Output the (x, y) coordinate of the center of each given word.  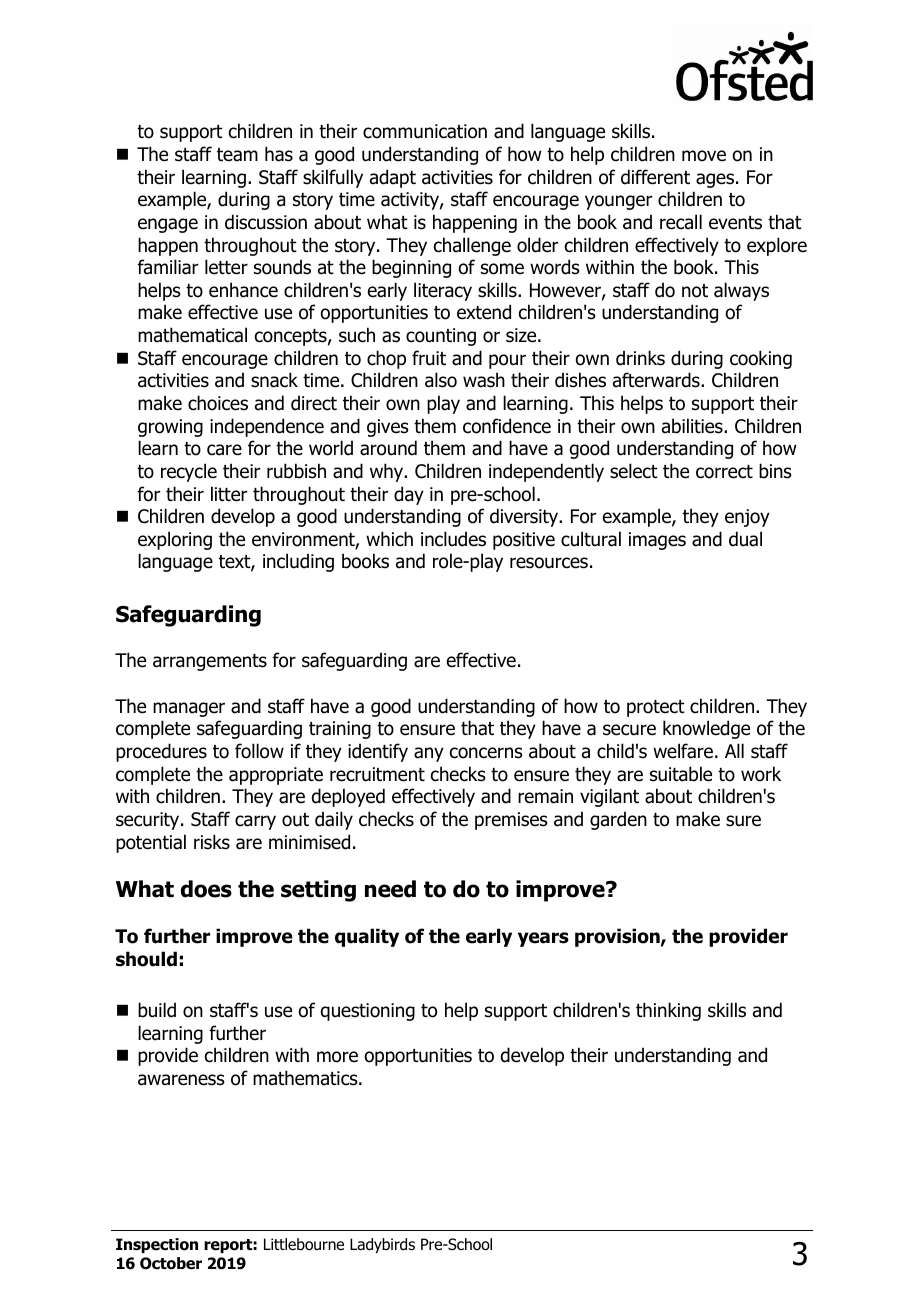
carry (255, 822)
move (704, 156)
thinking (668, 1011)
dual (745, 539)
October (171, 1263)
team (237, 155)
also (441, 380)
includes (453, 539)
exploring (175, 540)
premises (511, 821)
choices (218, 403)
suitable (681, 774)
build (157, 1010)
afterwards (657, 380)
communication (425, 131)
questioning (368, 1012)
